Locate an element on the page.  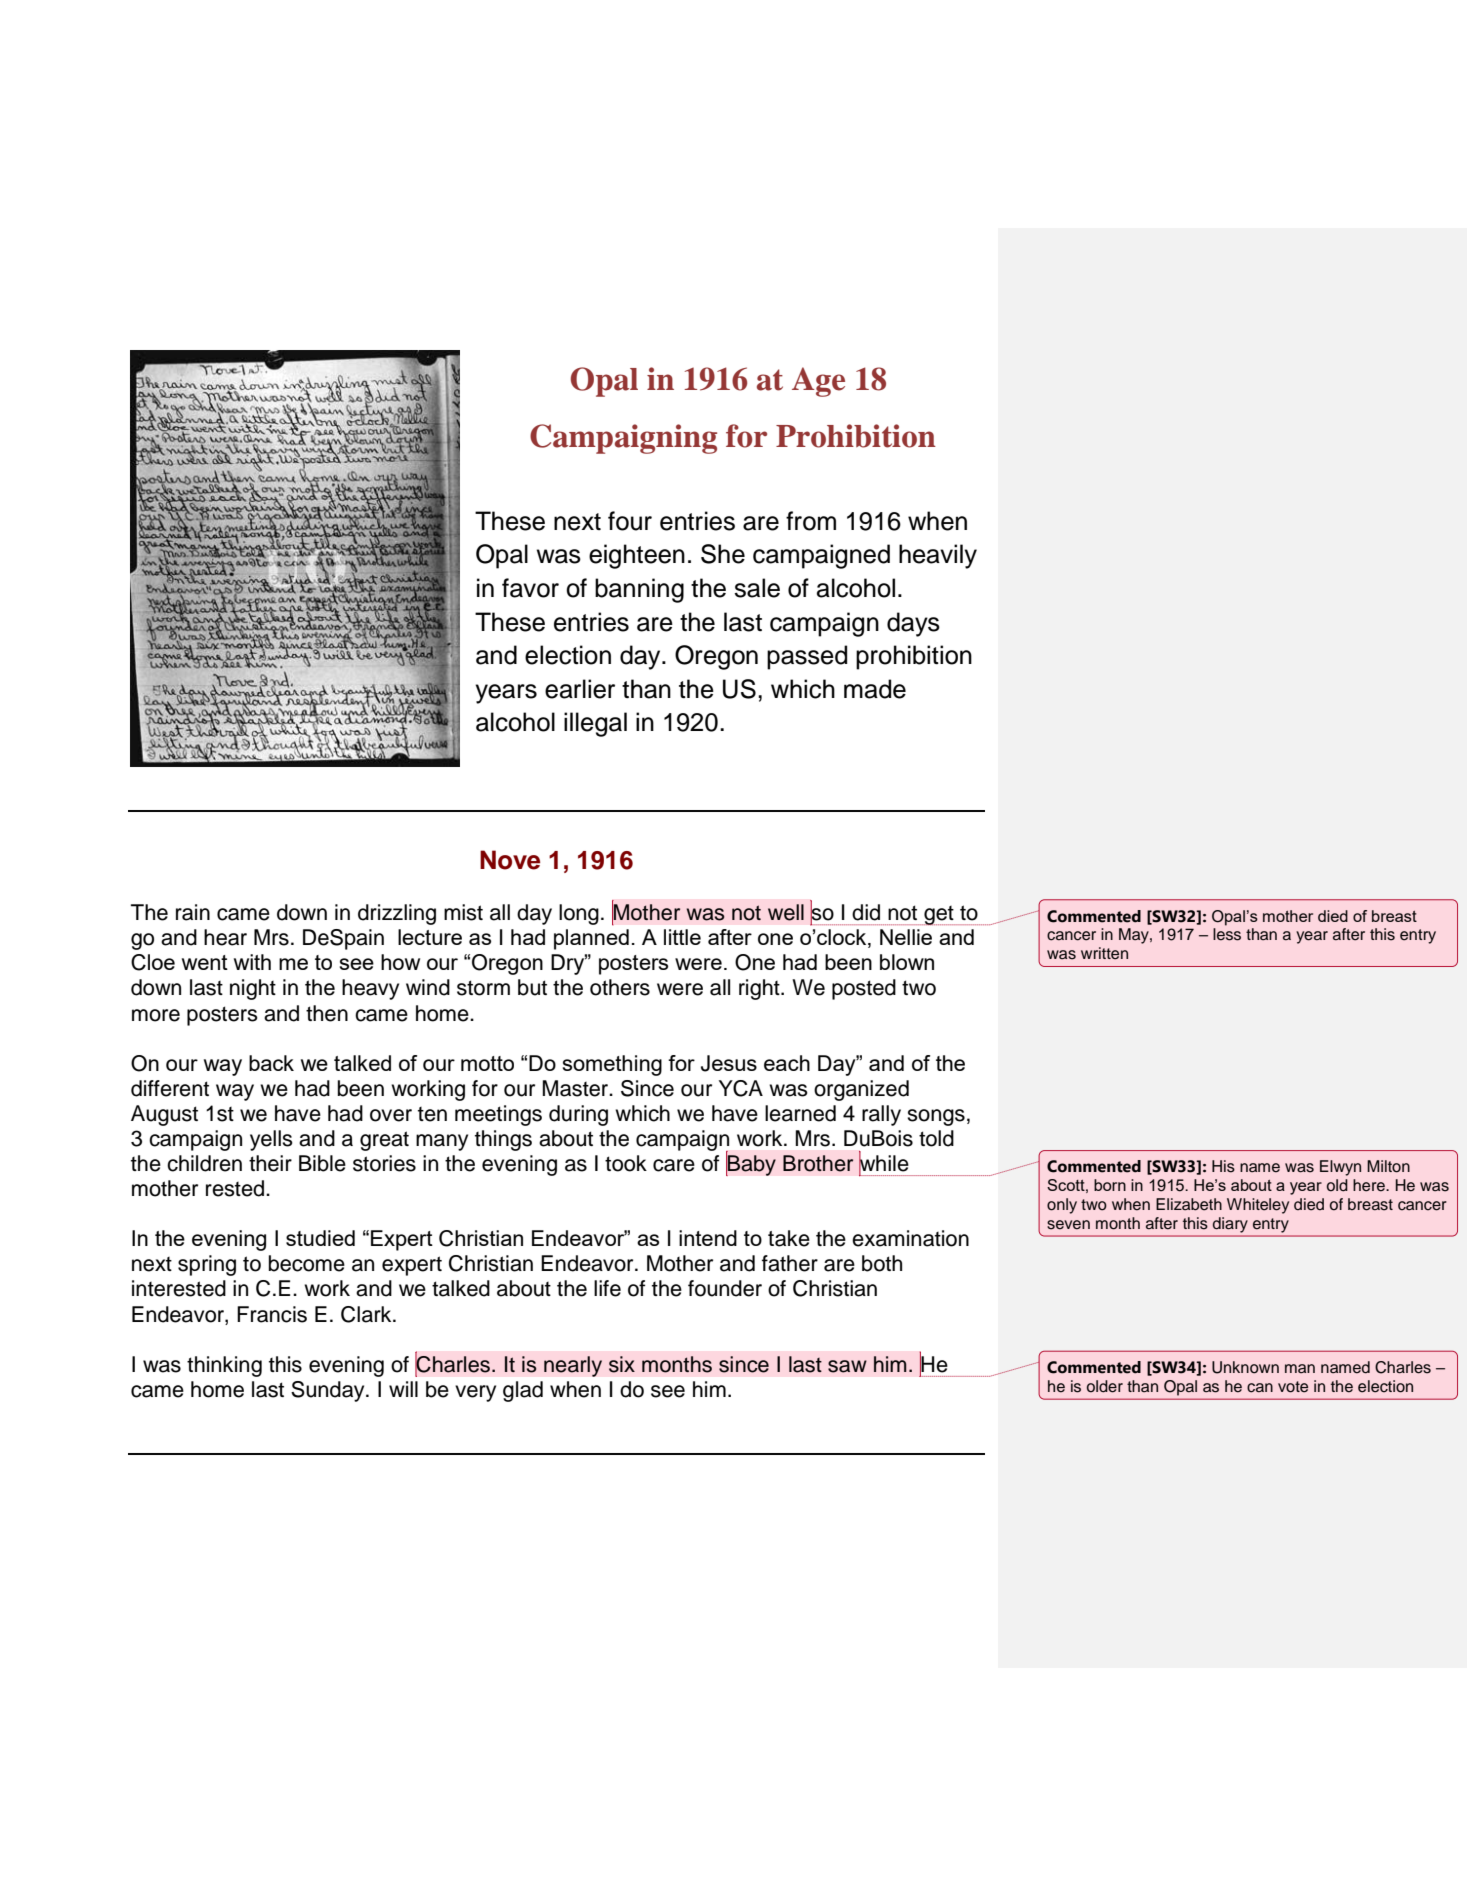
days is located at coordinates (913, 624).
